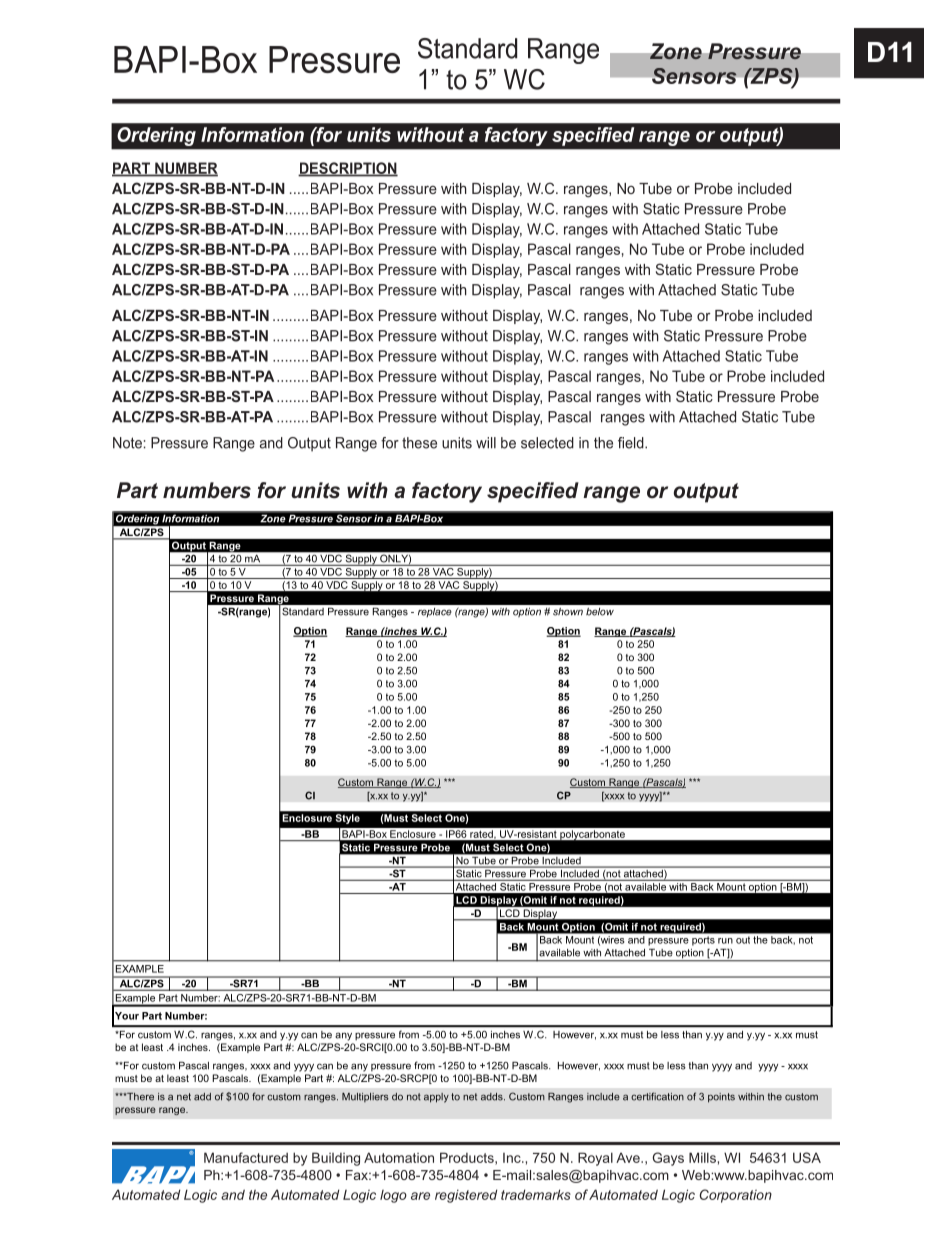 The height and width of the screenshot is (1233, 952). I want to click on Manufactured, so click(246, 1157).
